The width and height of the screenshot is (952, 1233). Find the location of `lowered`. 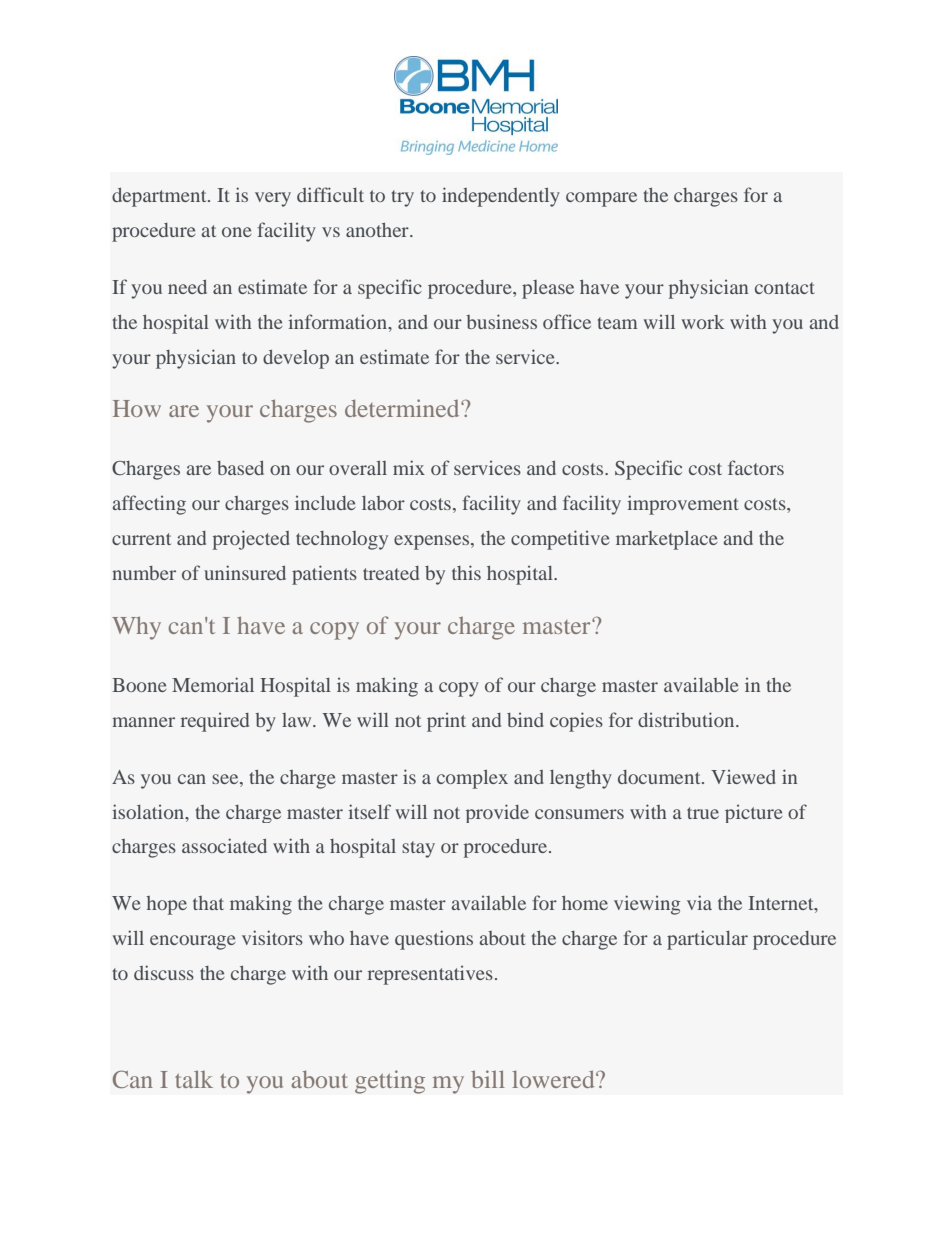

lowered is located at coordinates (554, 1079).
